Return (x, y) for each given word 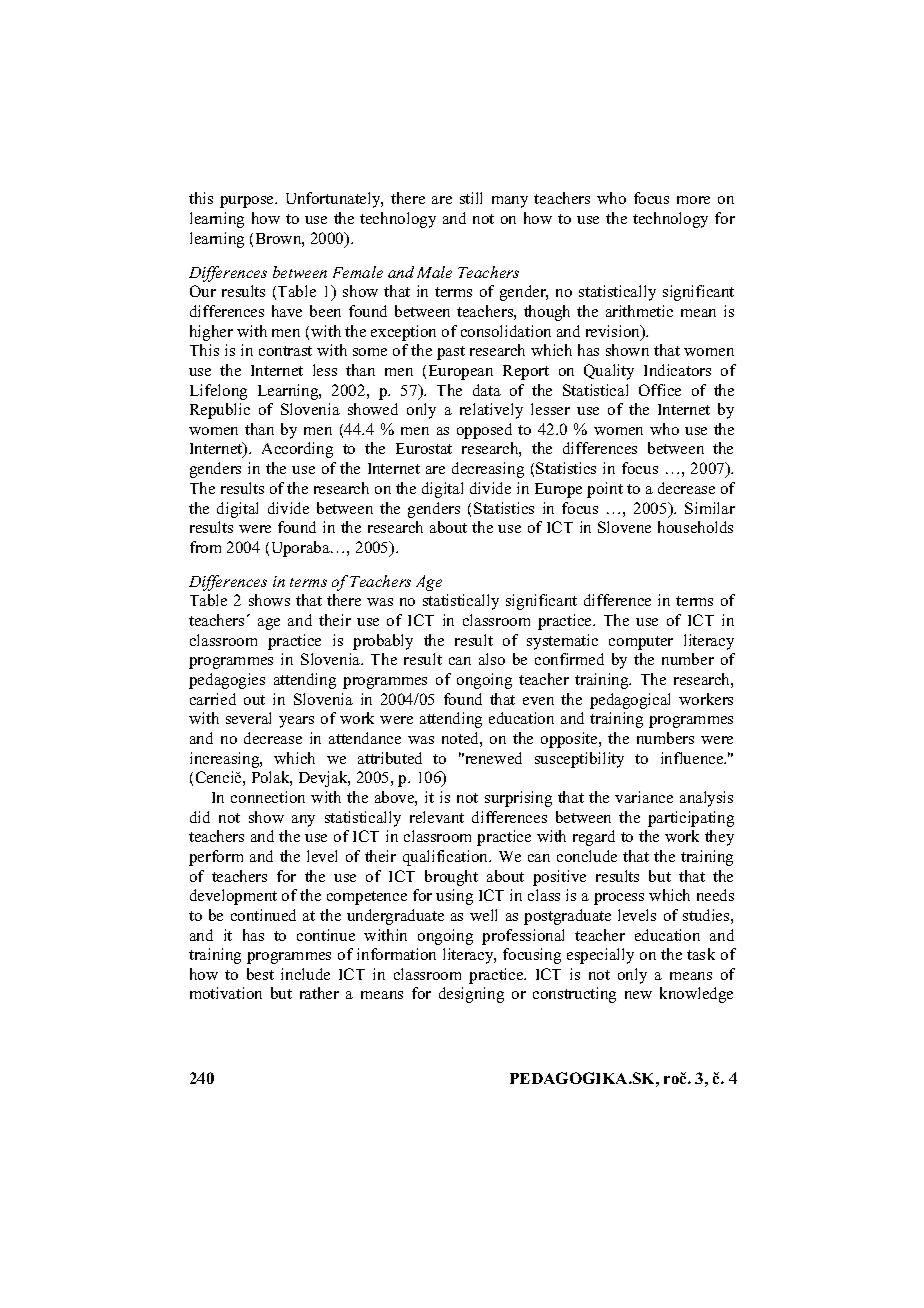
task (701, 954)
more (693, 200)
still (471, 198)
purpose (248, 202)
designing (471, 995)
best (260, 974)
